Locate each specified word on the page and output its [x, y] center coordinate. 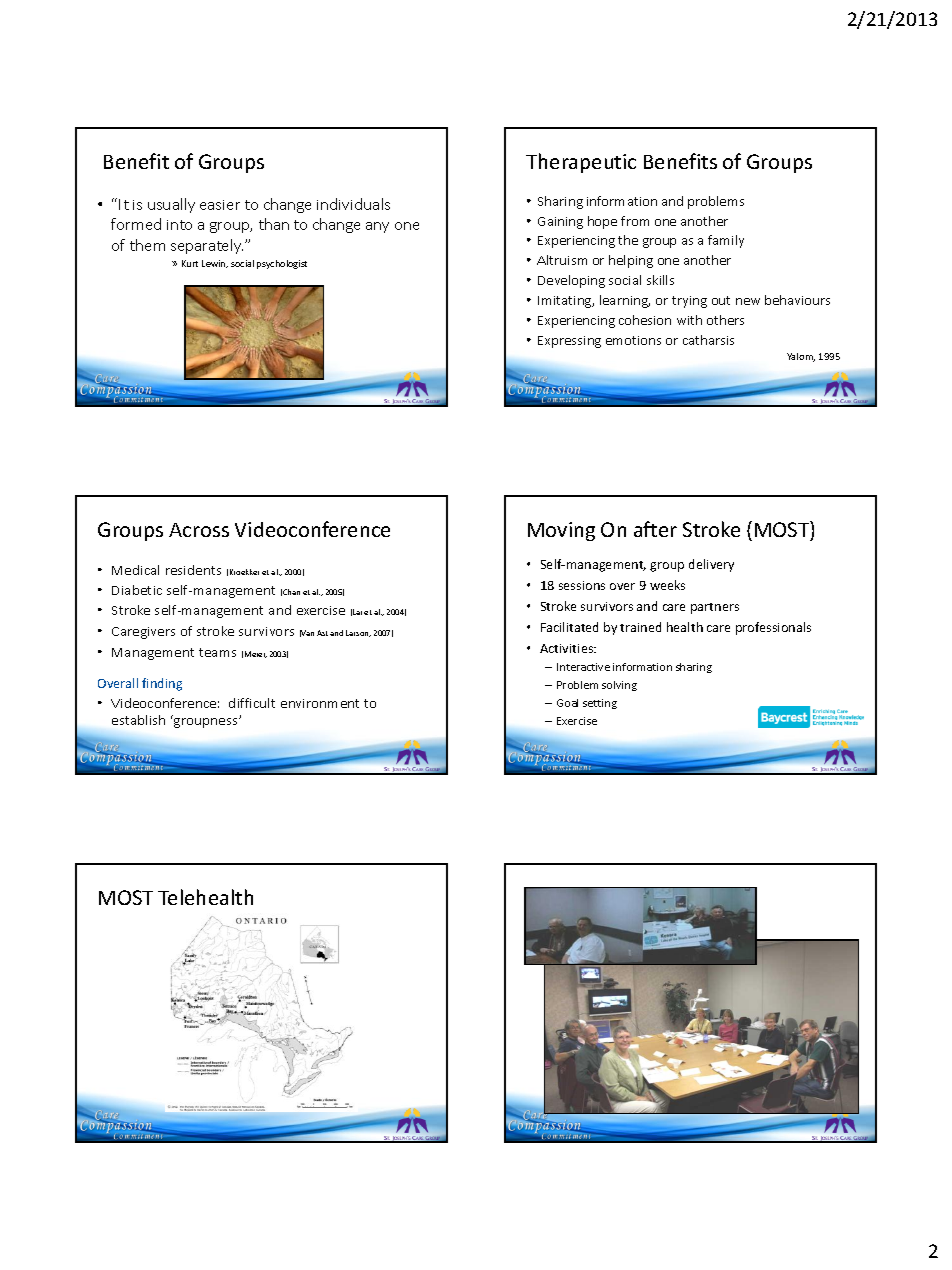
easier [220, 205]
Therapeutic [581, 163]
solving [619, 686]
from [635, 221]
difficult [252, 703]
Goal [567, 703]
